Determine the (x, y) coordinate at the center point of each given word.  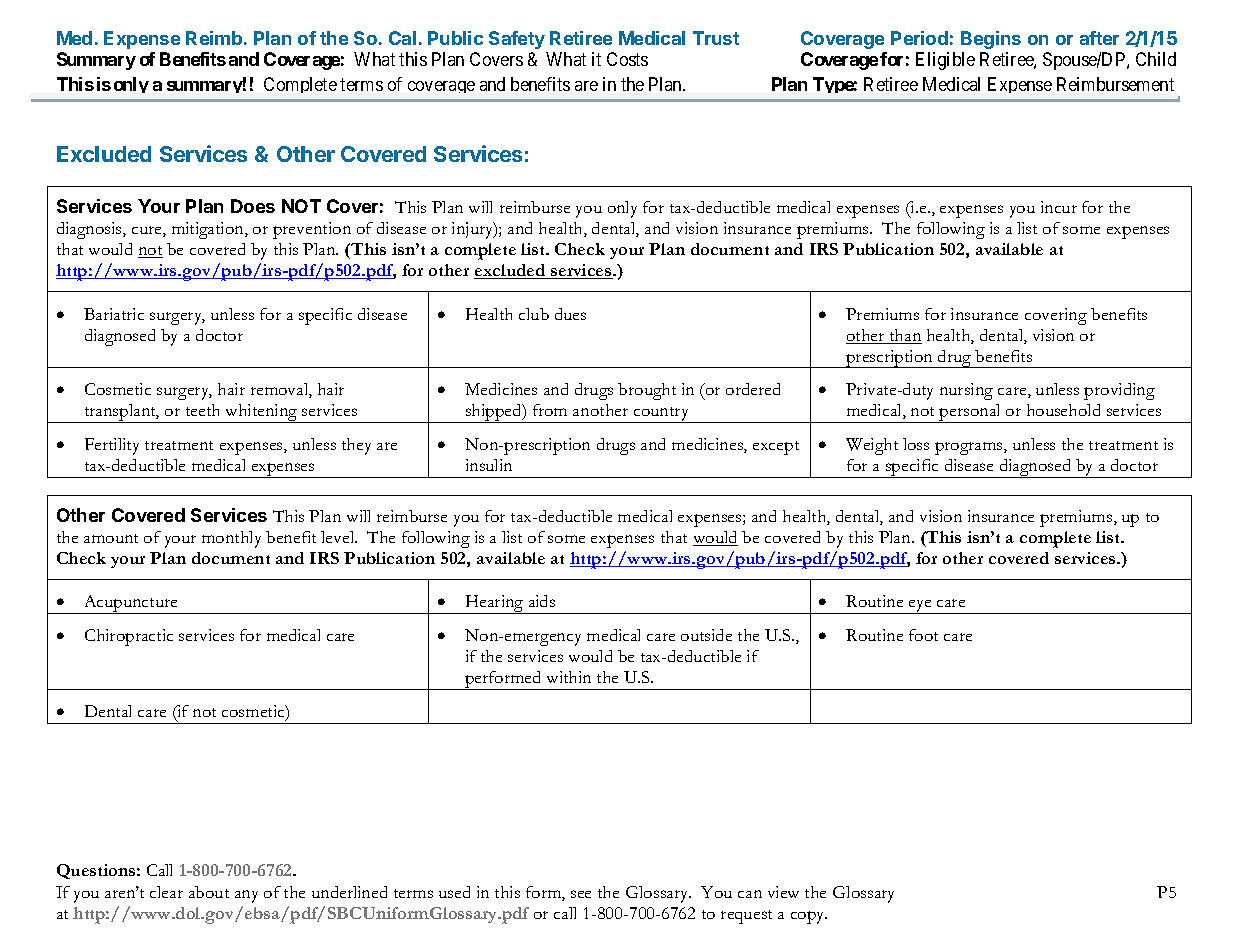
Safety (517, 40)
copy (809, 917)
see (581, 894)
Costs (627, 59)
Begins (991, 40)
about (209, 892)
